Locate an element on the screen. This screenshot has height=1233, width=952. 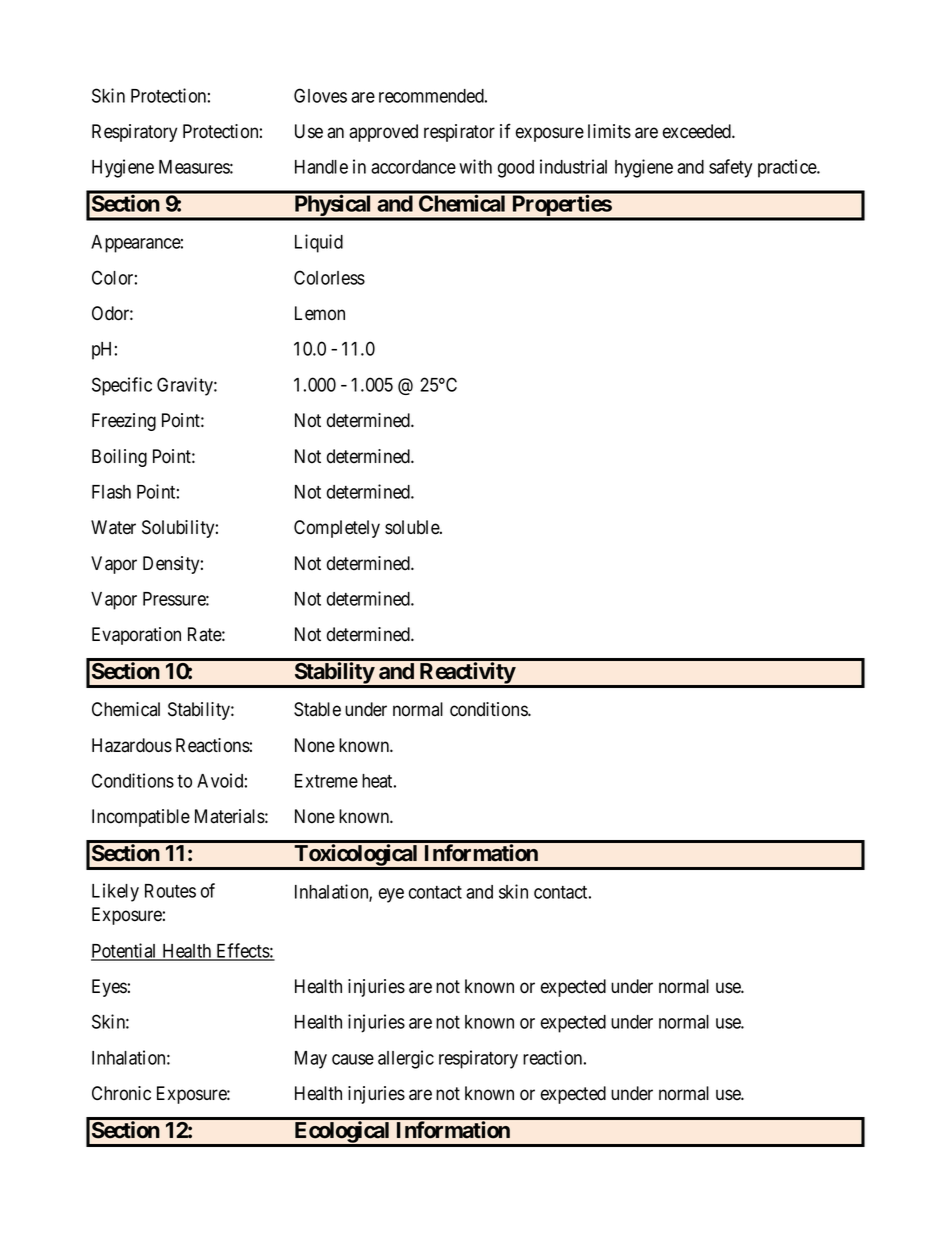
safety is located at coordinates (730, 168).
